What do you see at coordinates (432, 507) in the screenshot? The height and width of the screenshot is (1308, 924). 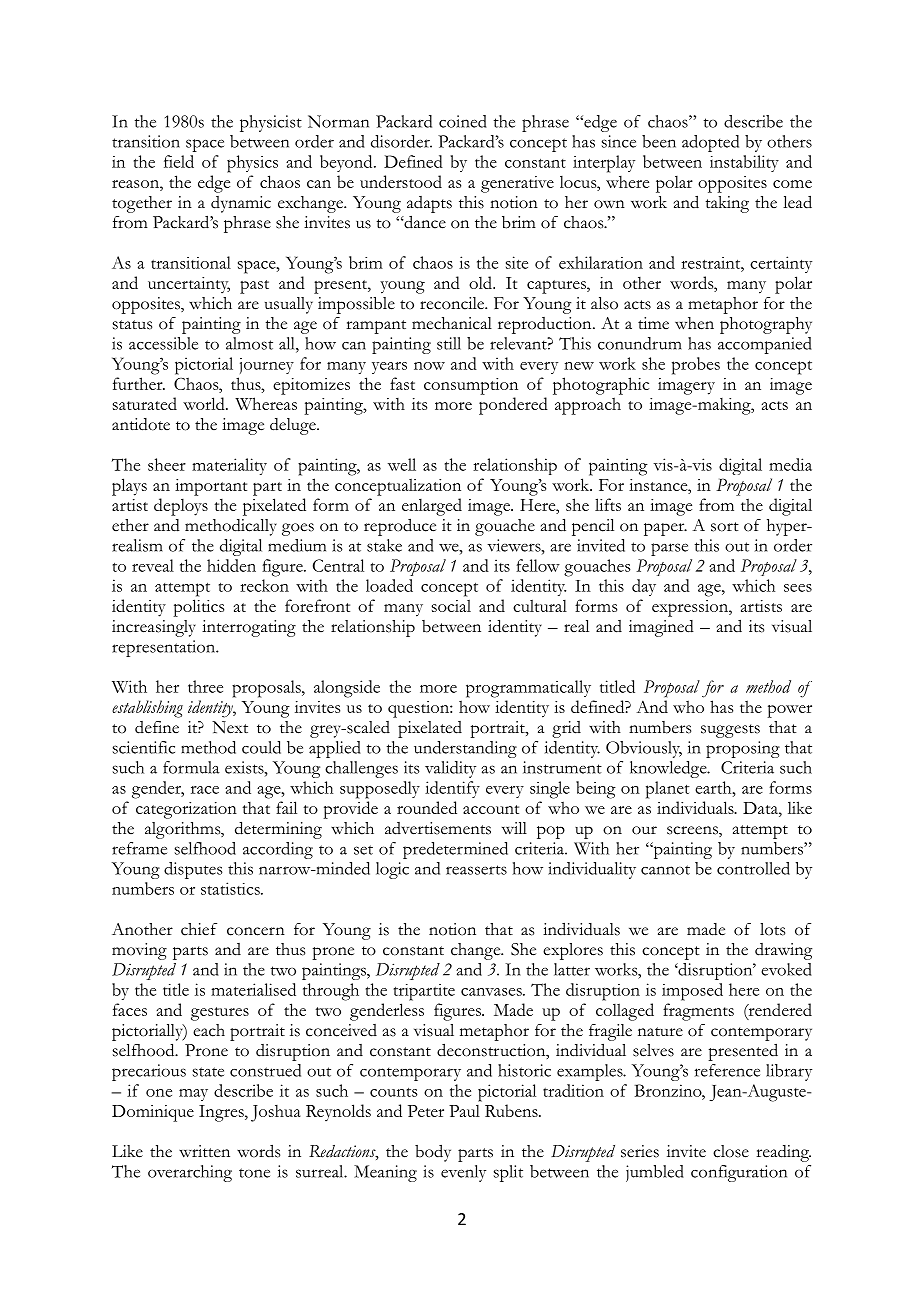 I see `enlarged` at bounding box center [432, 507].
